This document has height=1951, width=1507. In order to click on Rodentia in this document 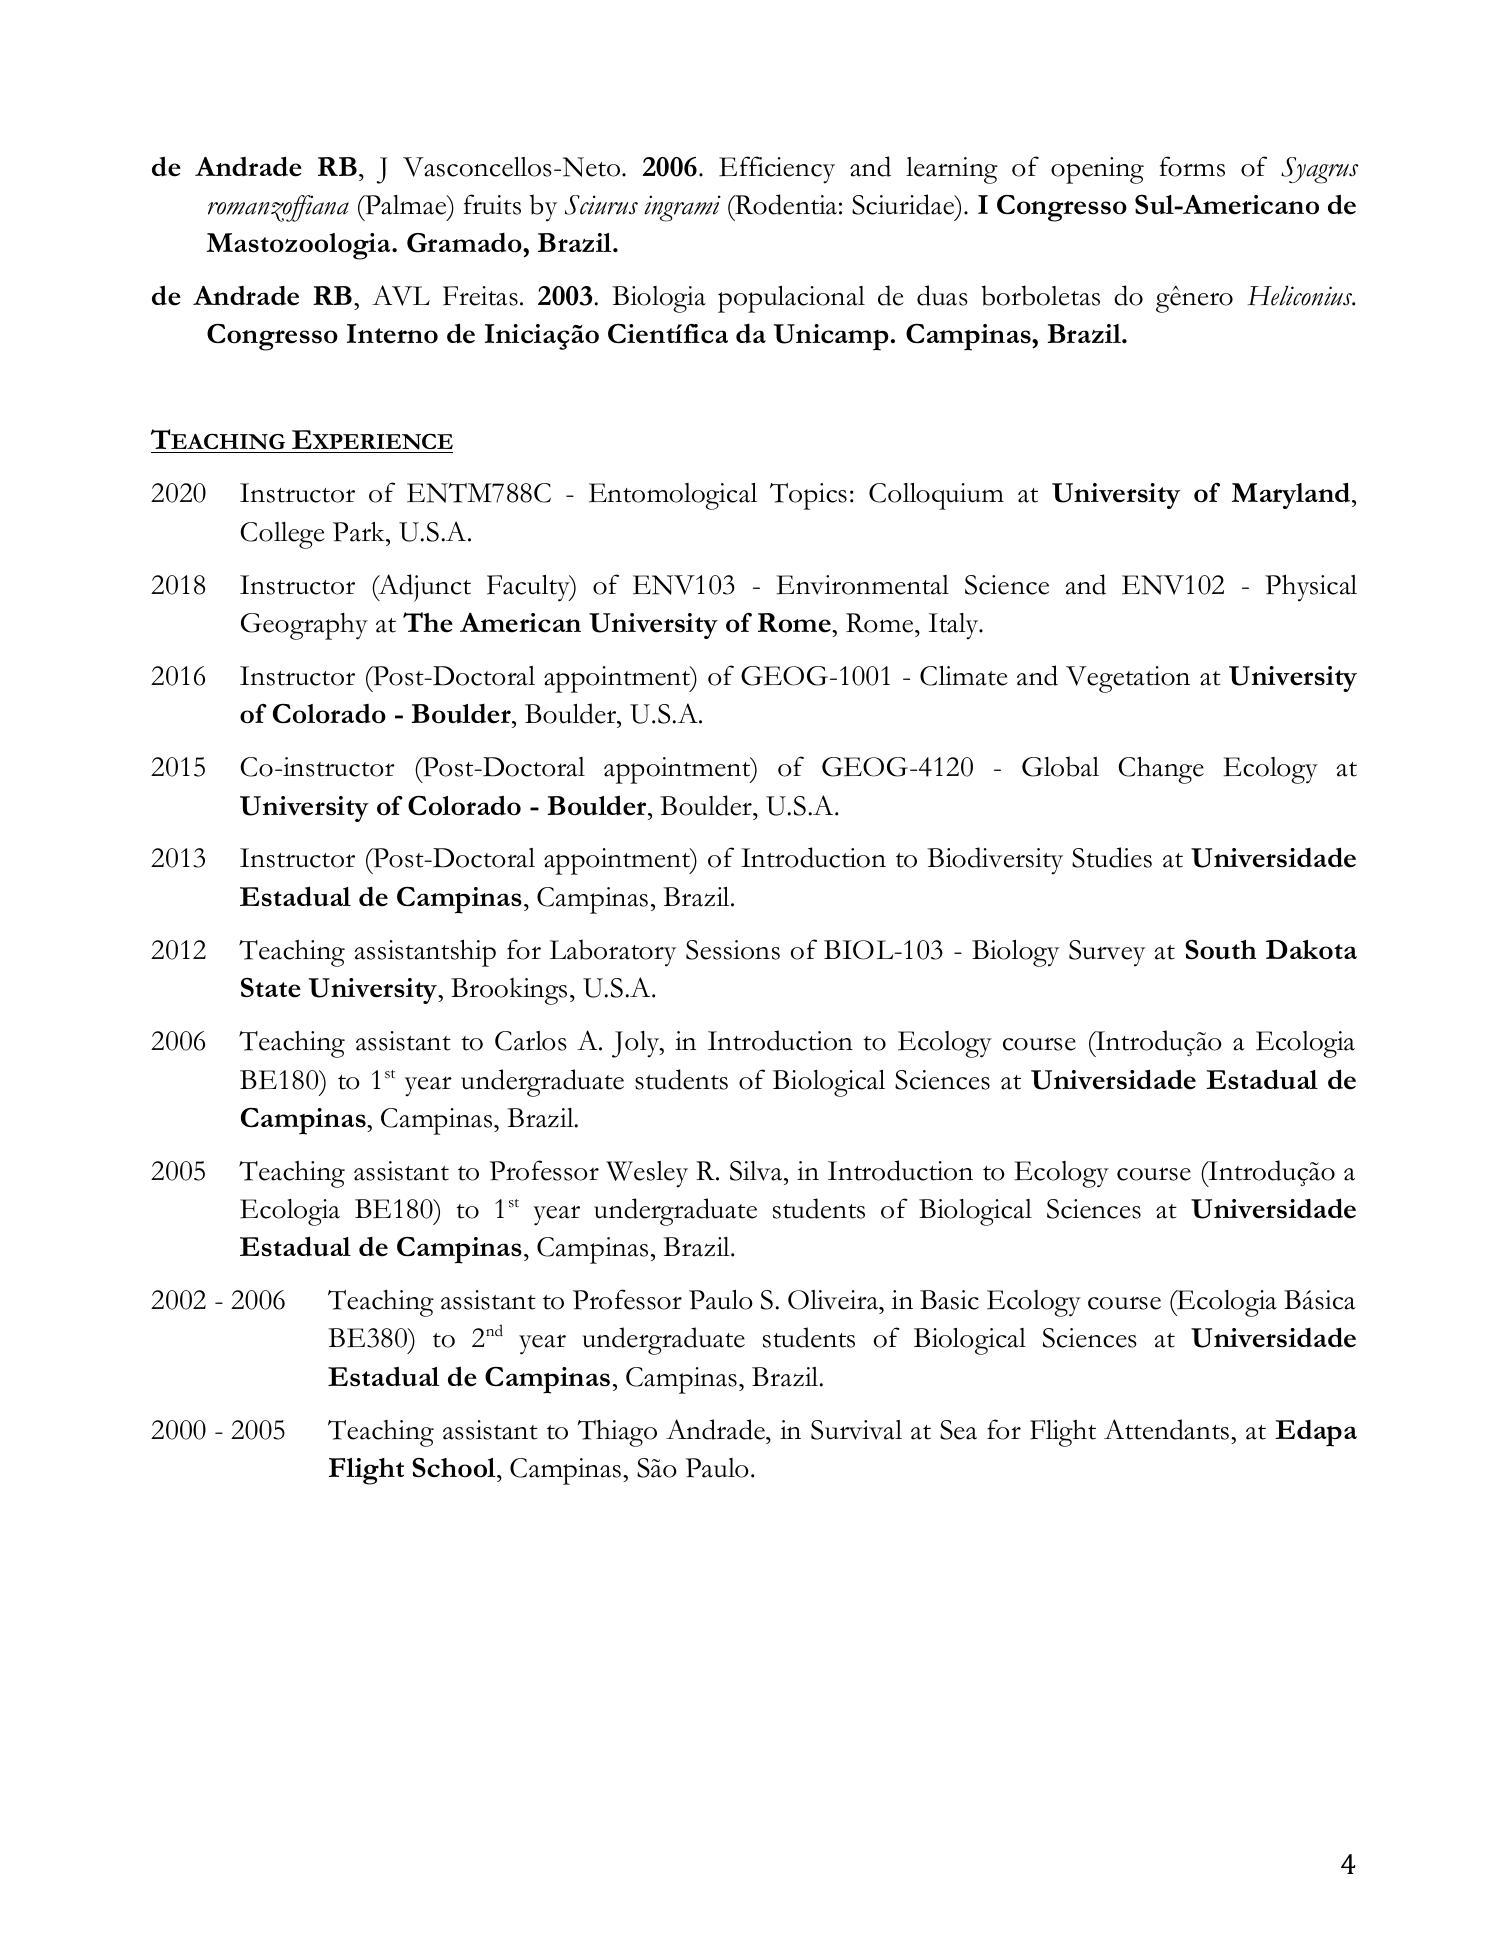, I will do `click(785, 204)`.
